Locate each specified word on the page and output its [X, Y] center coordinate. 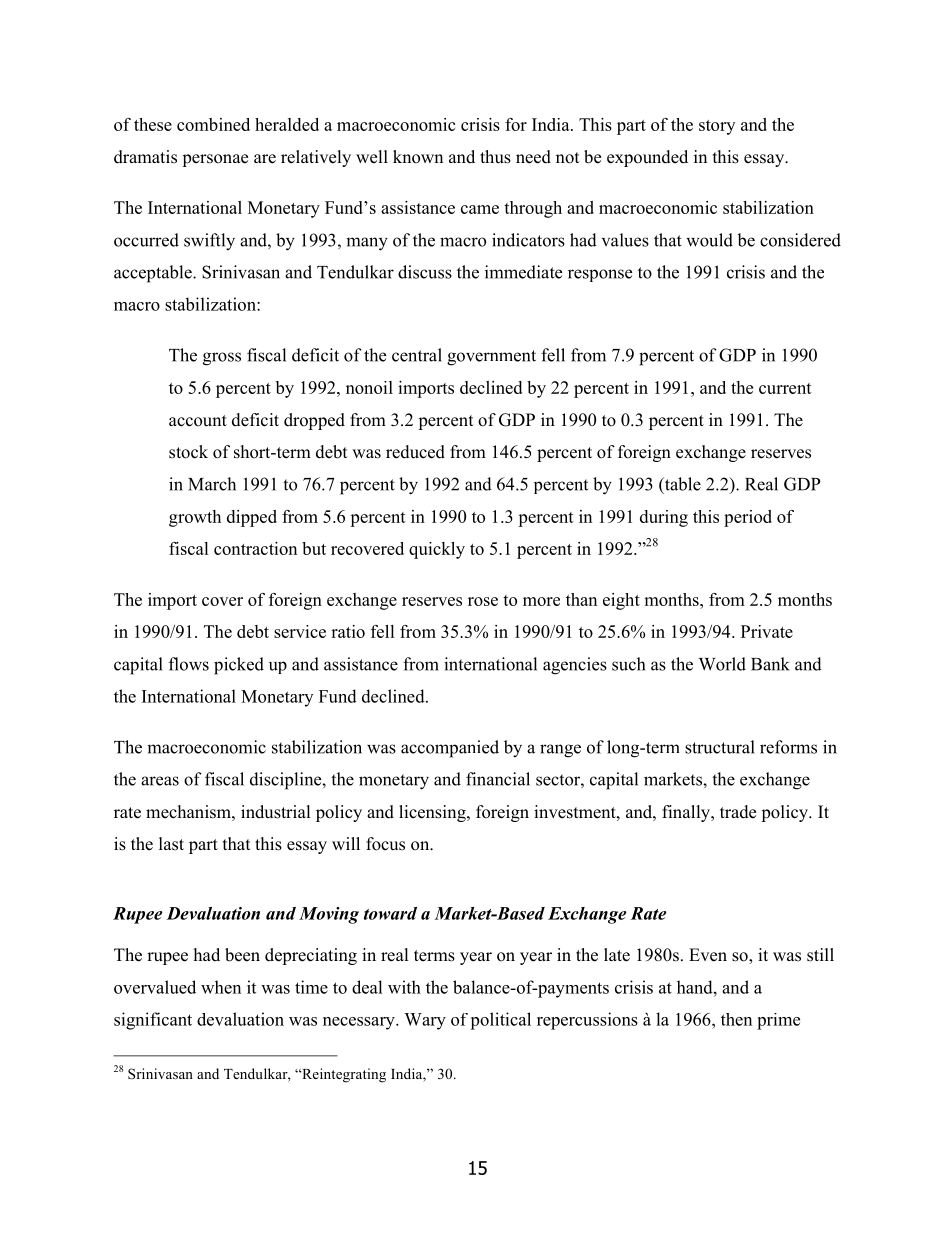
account [198, 421]
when [221, 987]
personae [215, 160]
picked [239, 666]
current [785, 388]
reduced [415, 452]
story [717, 127]
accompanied [450, 749]
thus [495, 157]
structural [720, 747]
